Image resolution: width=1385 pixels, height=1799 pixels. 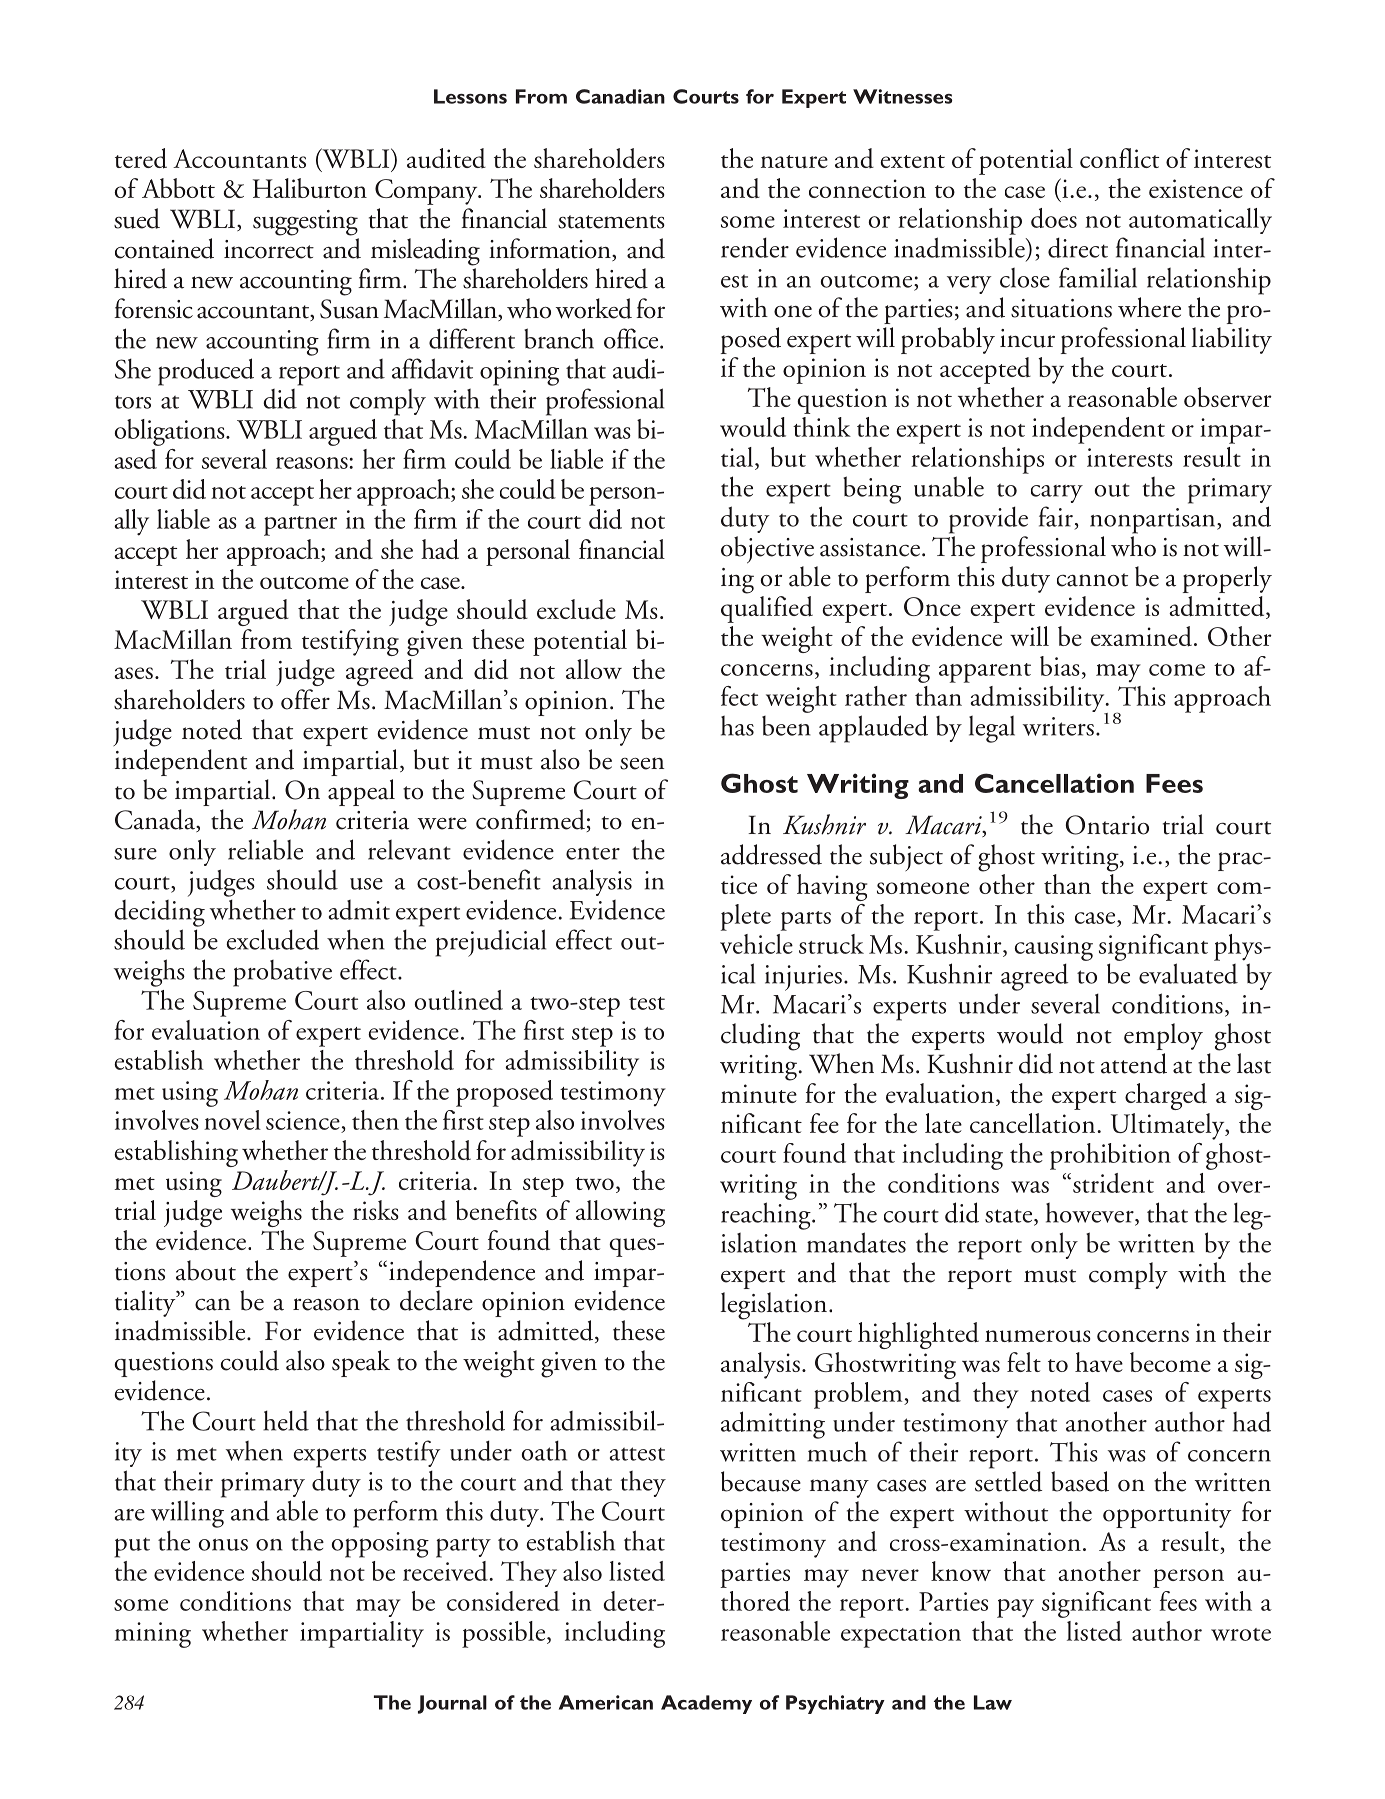 What do you see at coordinates (706, 1704) in the screenshot?
I see `Academy` at bounding box center [706, 1704].
